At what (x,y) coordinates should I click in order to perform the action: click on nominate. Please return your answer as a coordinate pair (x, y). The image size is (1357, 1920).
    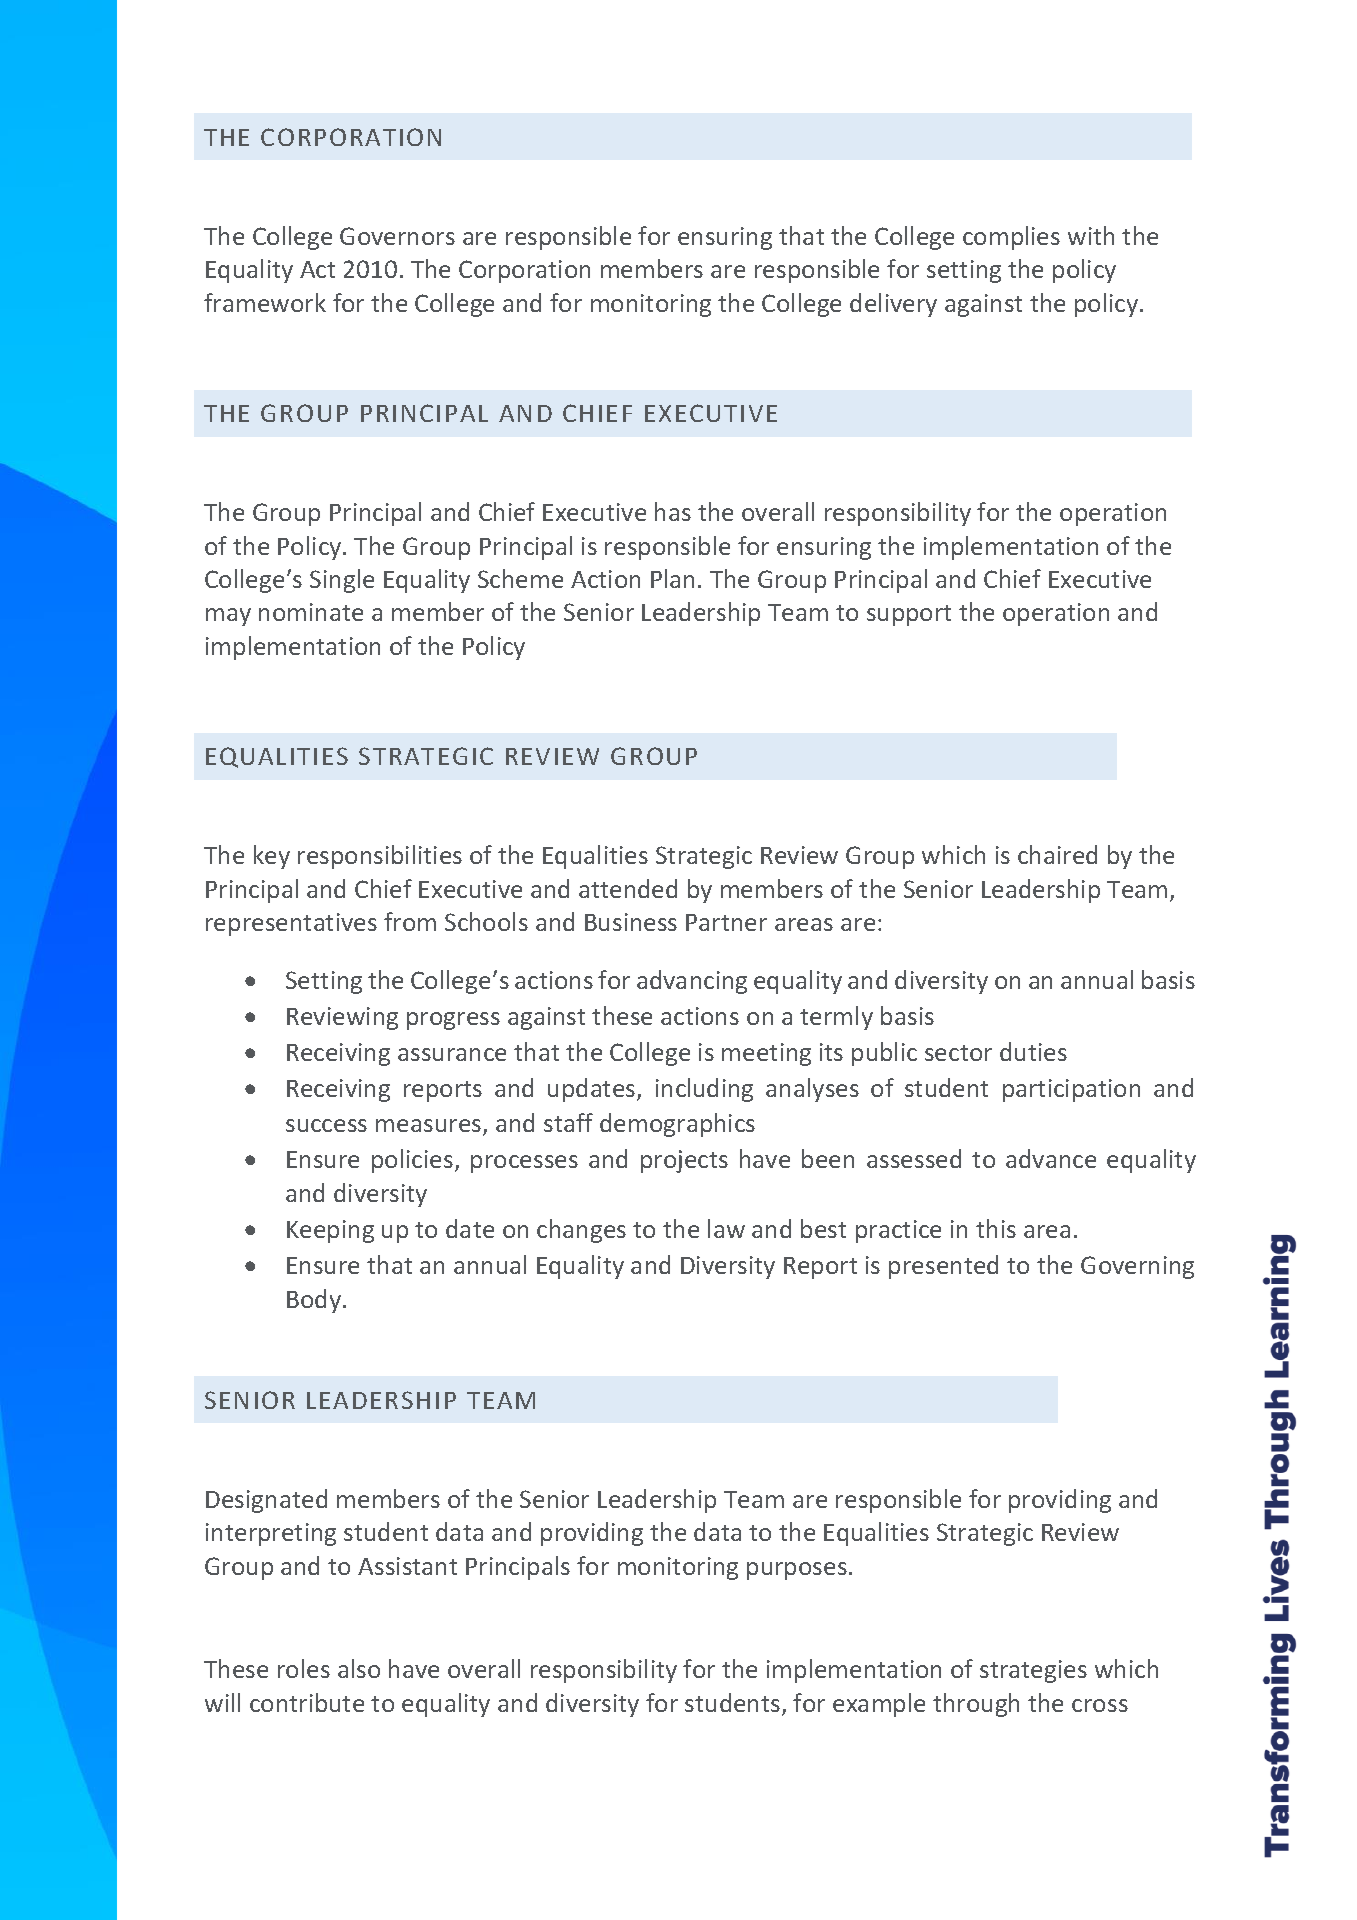
    Looking at the image, I should click on (311, 612).
